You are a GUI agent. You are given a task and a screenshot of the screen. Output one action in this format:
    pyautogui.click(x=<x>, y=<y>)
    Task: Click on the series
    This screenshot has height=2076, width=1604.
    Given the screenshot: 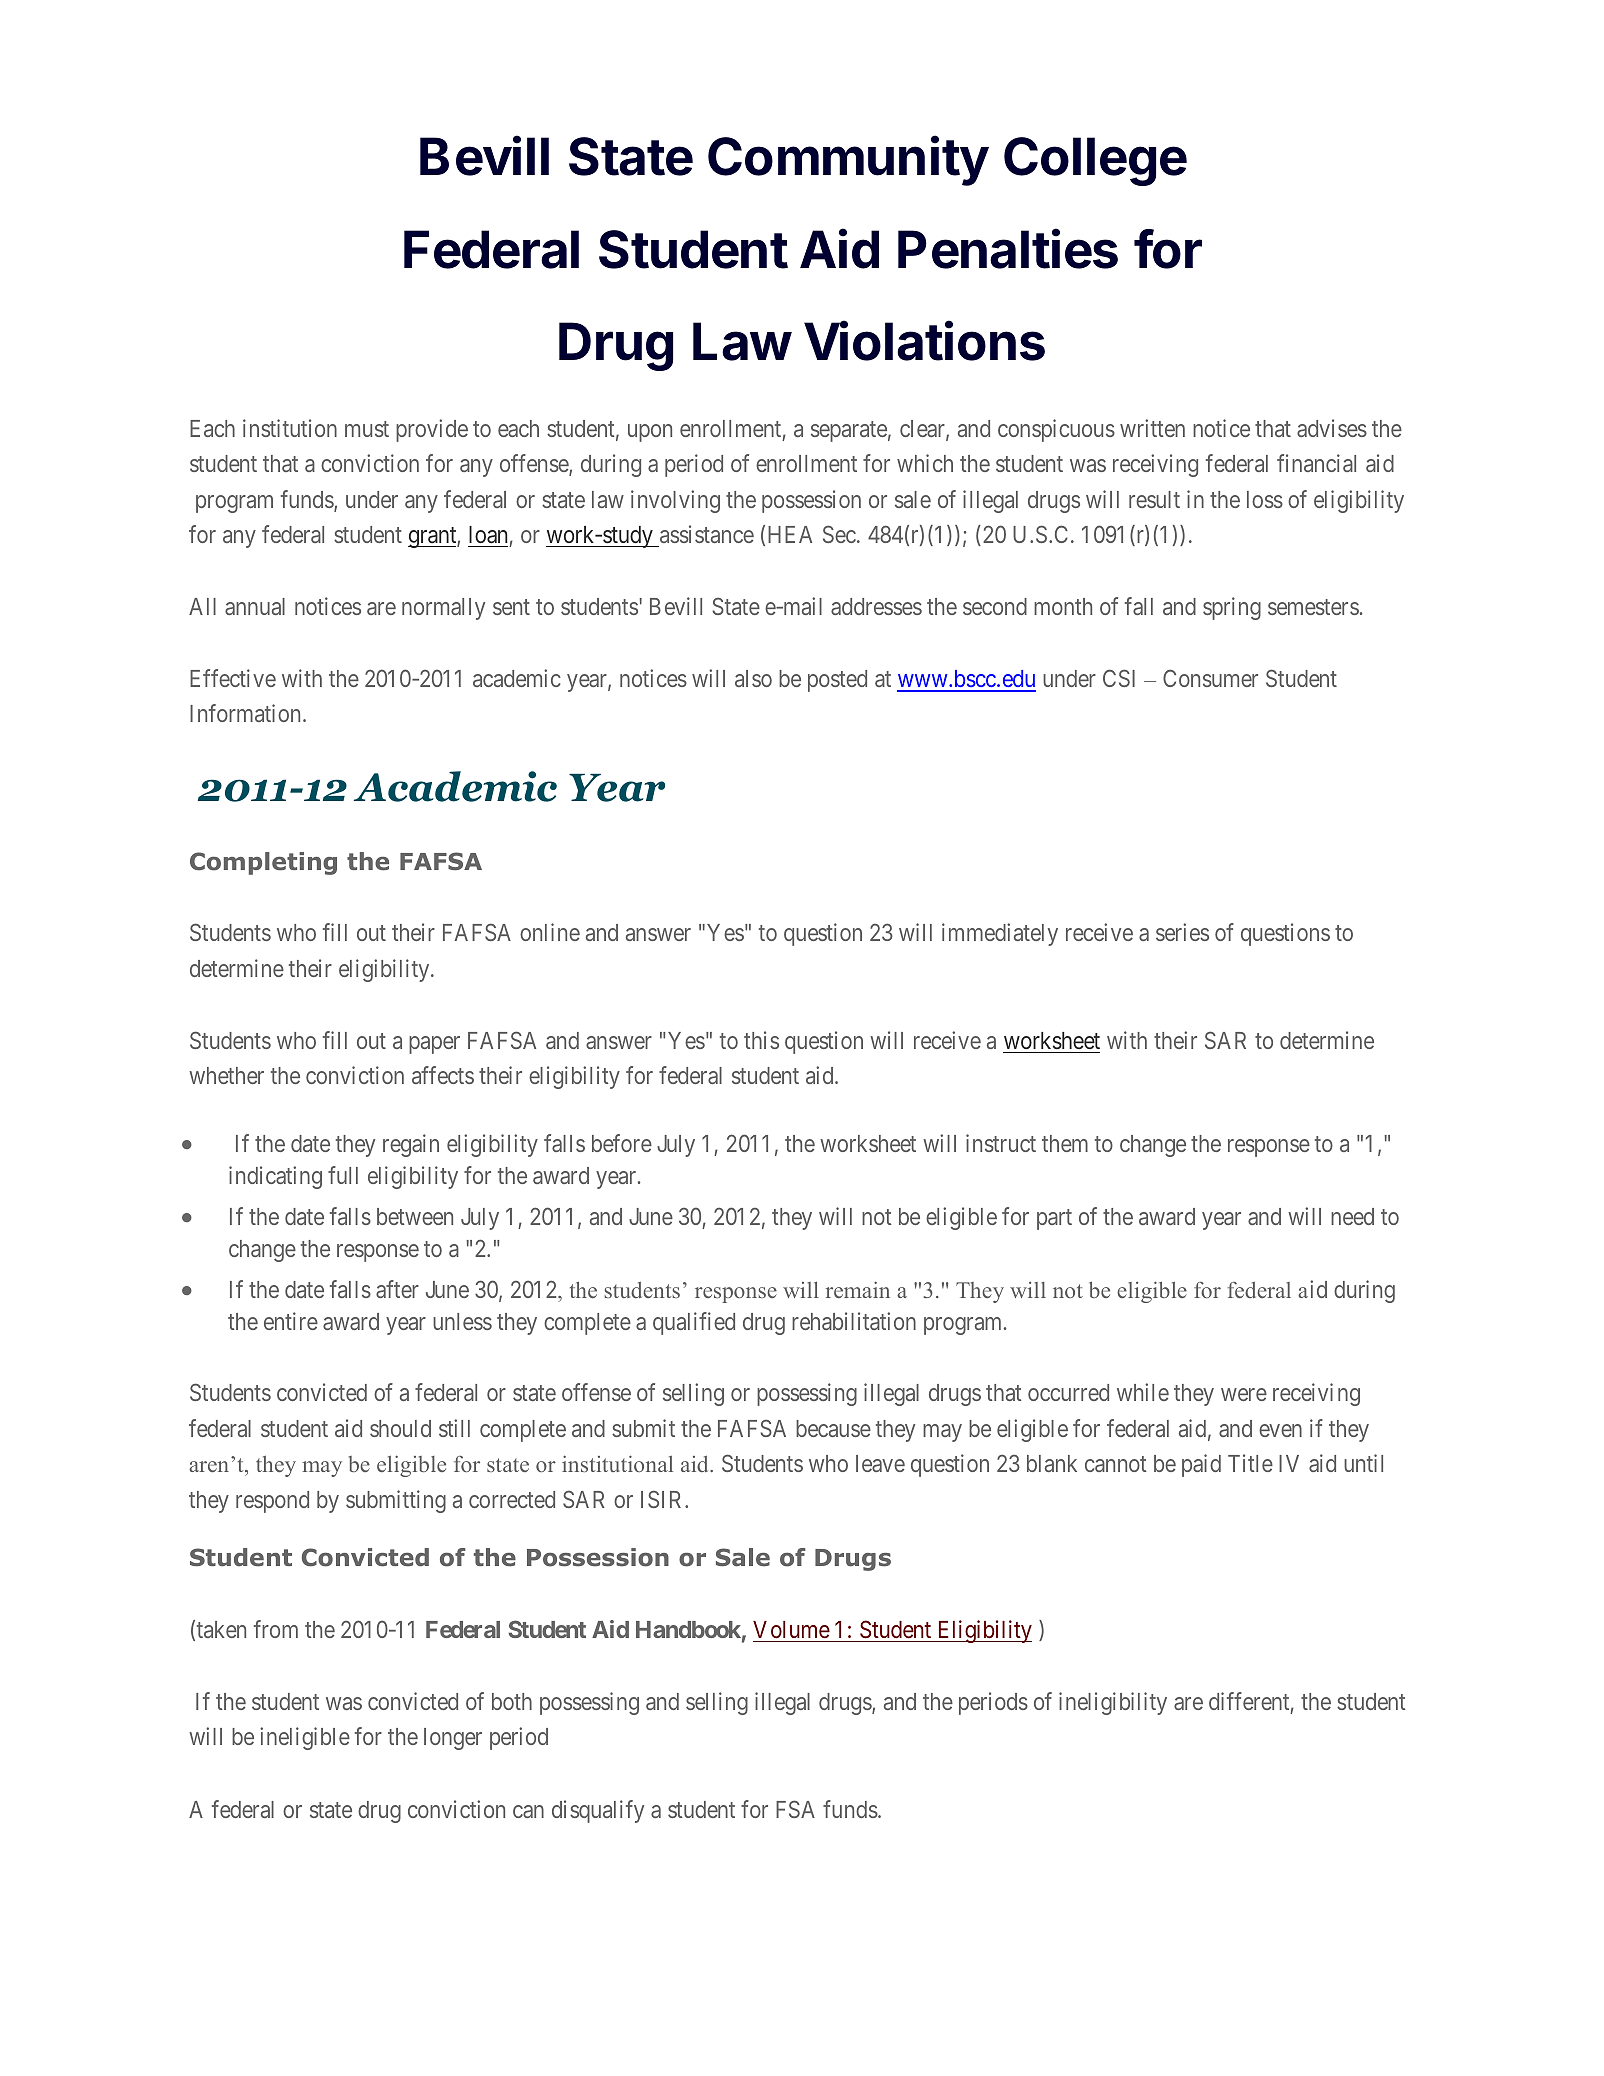 What is the action you would take?
    pyautogui.click(x=1182, y=932)
